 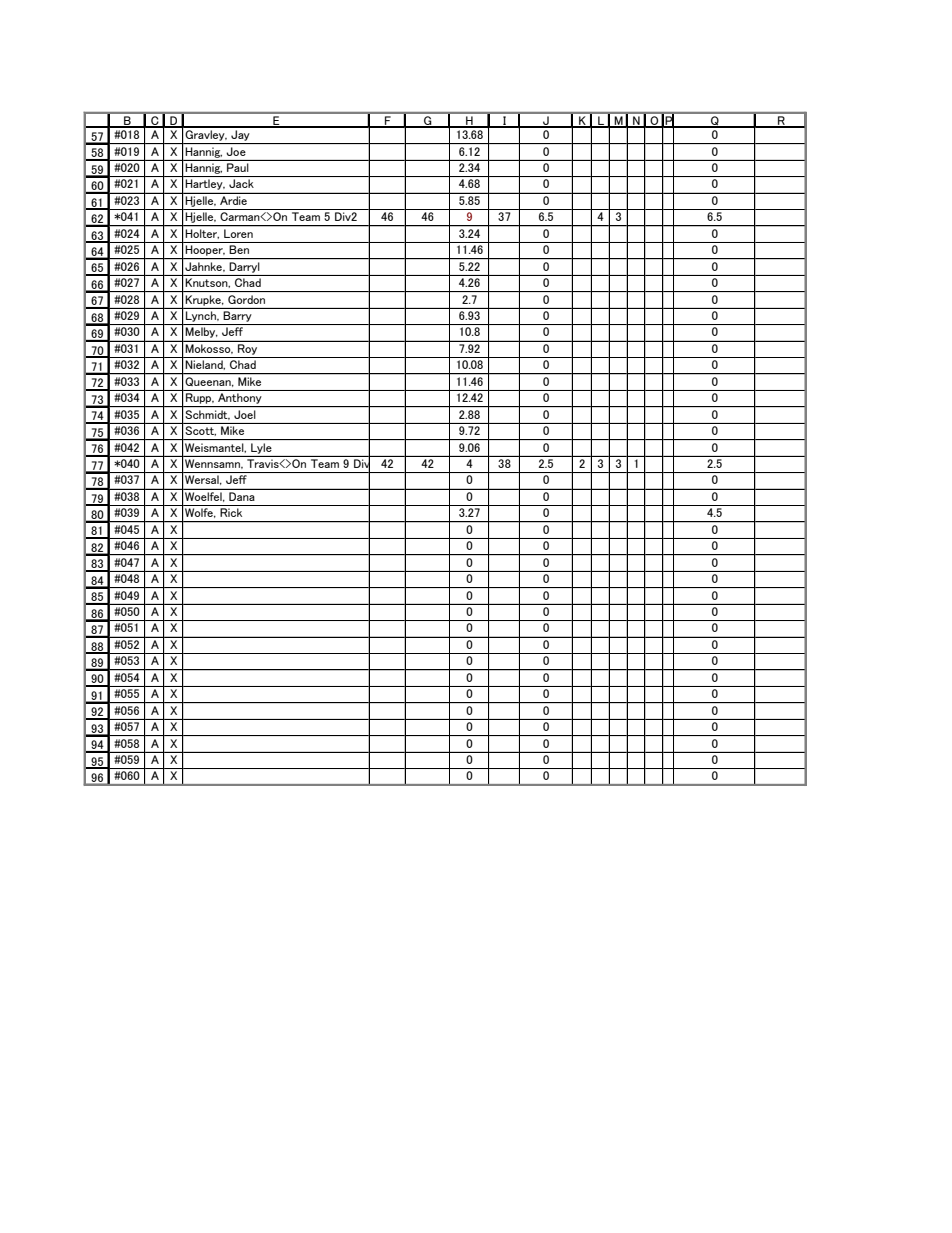 I want to click on Loren, so click(x=238, y=233).
